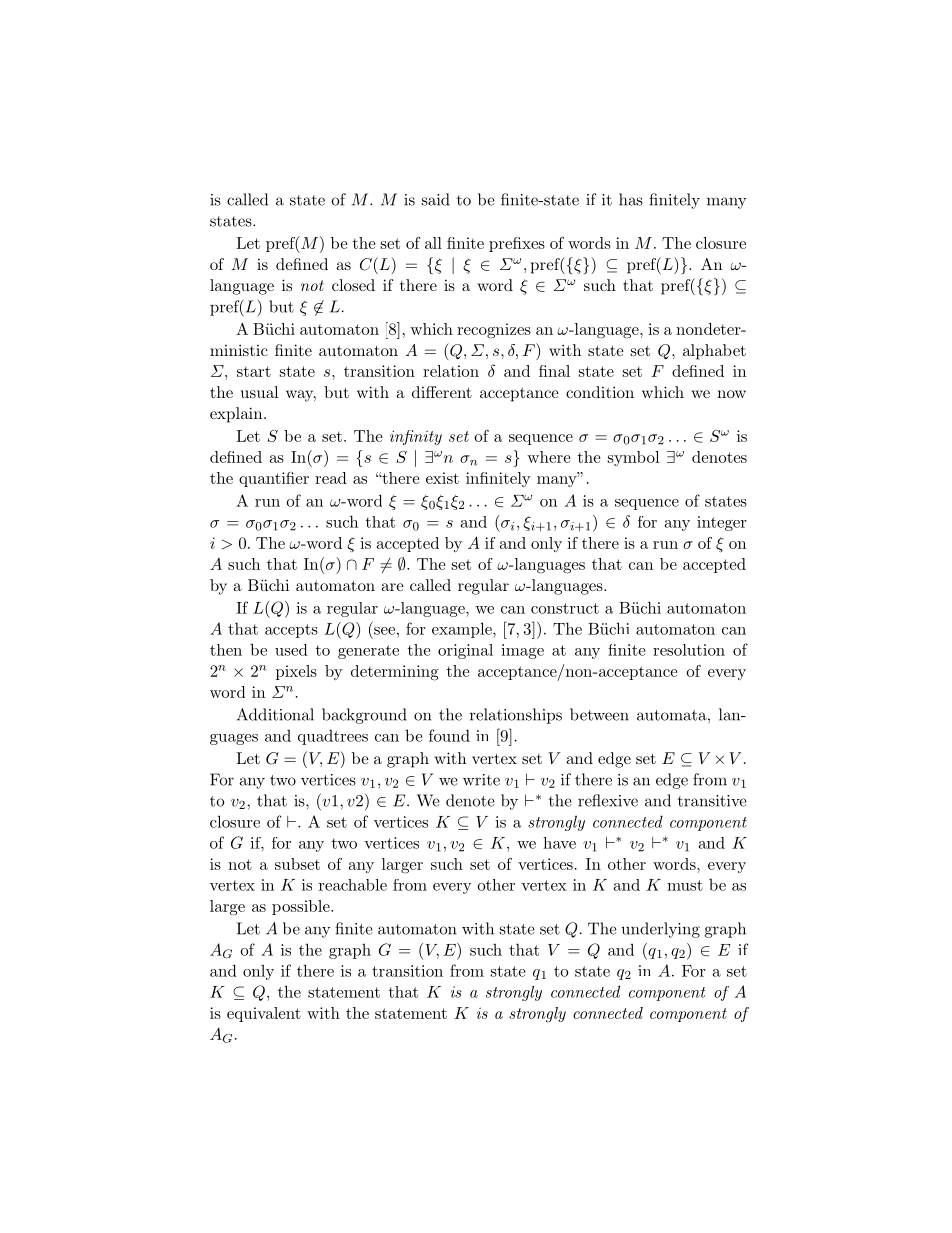 The image size is (952, 1233). What do you see at coordinates (436, 199) in the screenshot?
I see `said` at bounding box center [436, 199].
